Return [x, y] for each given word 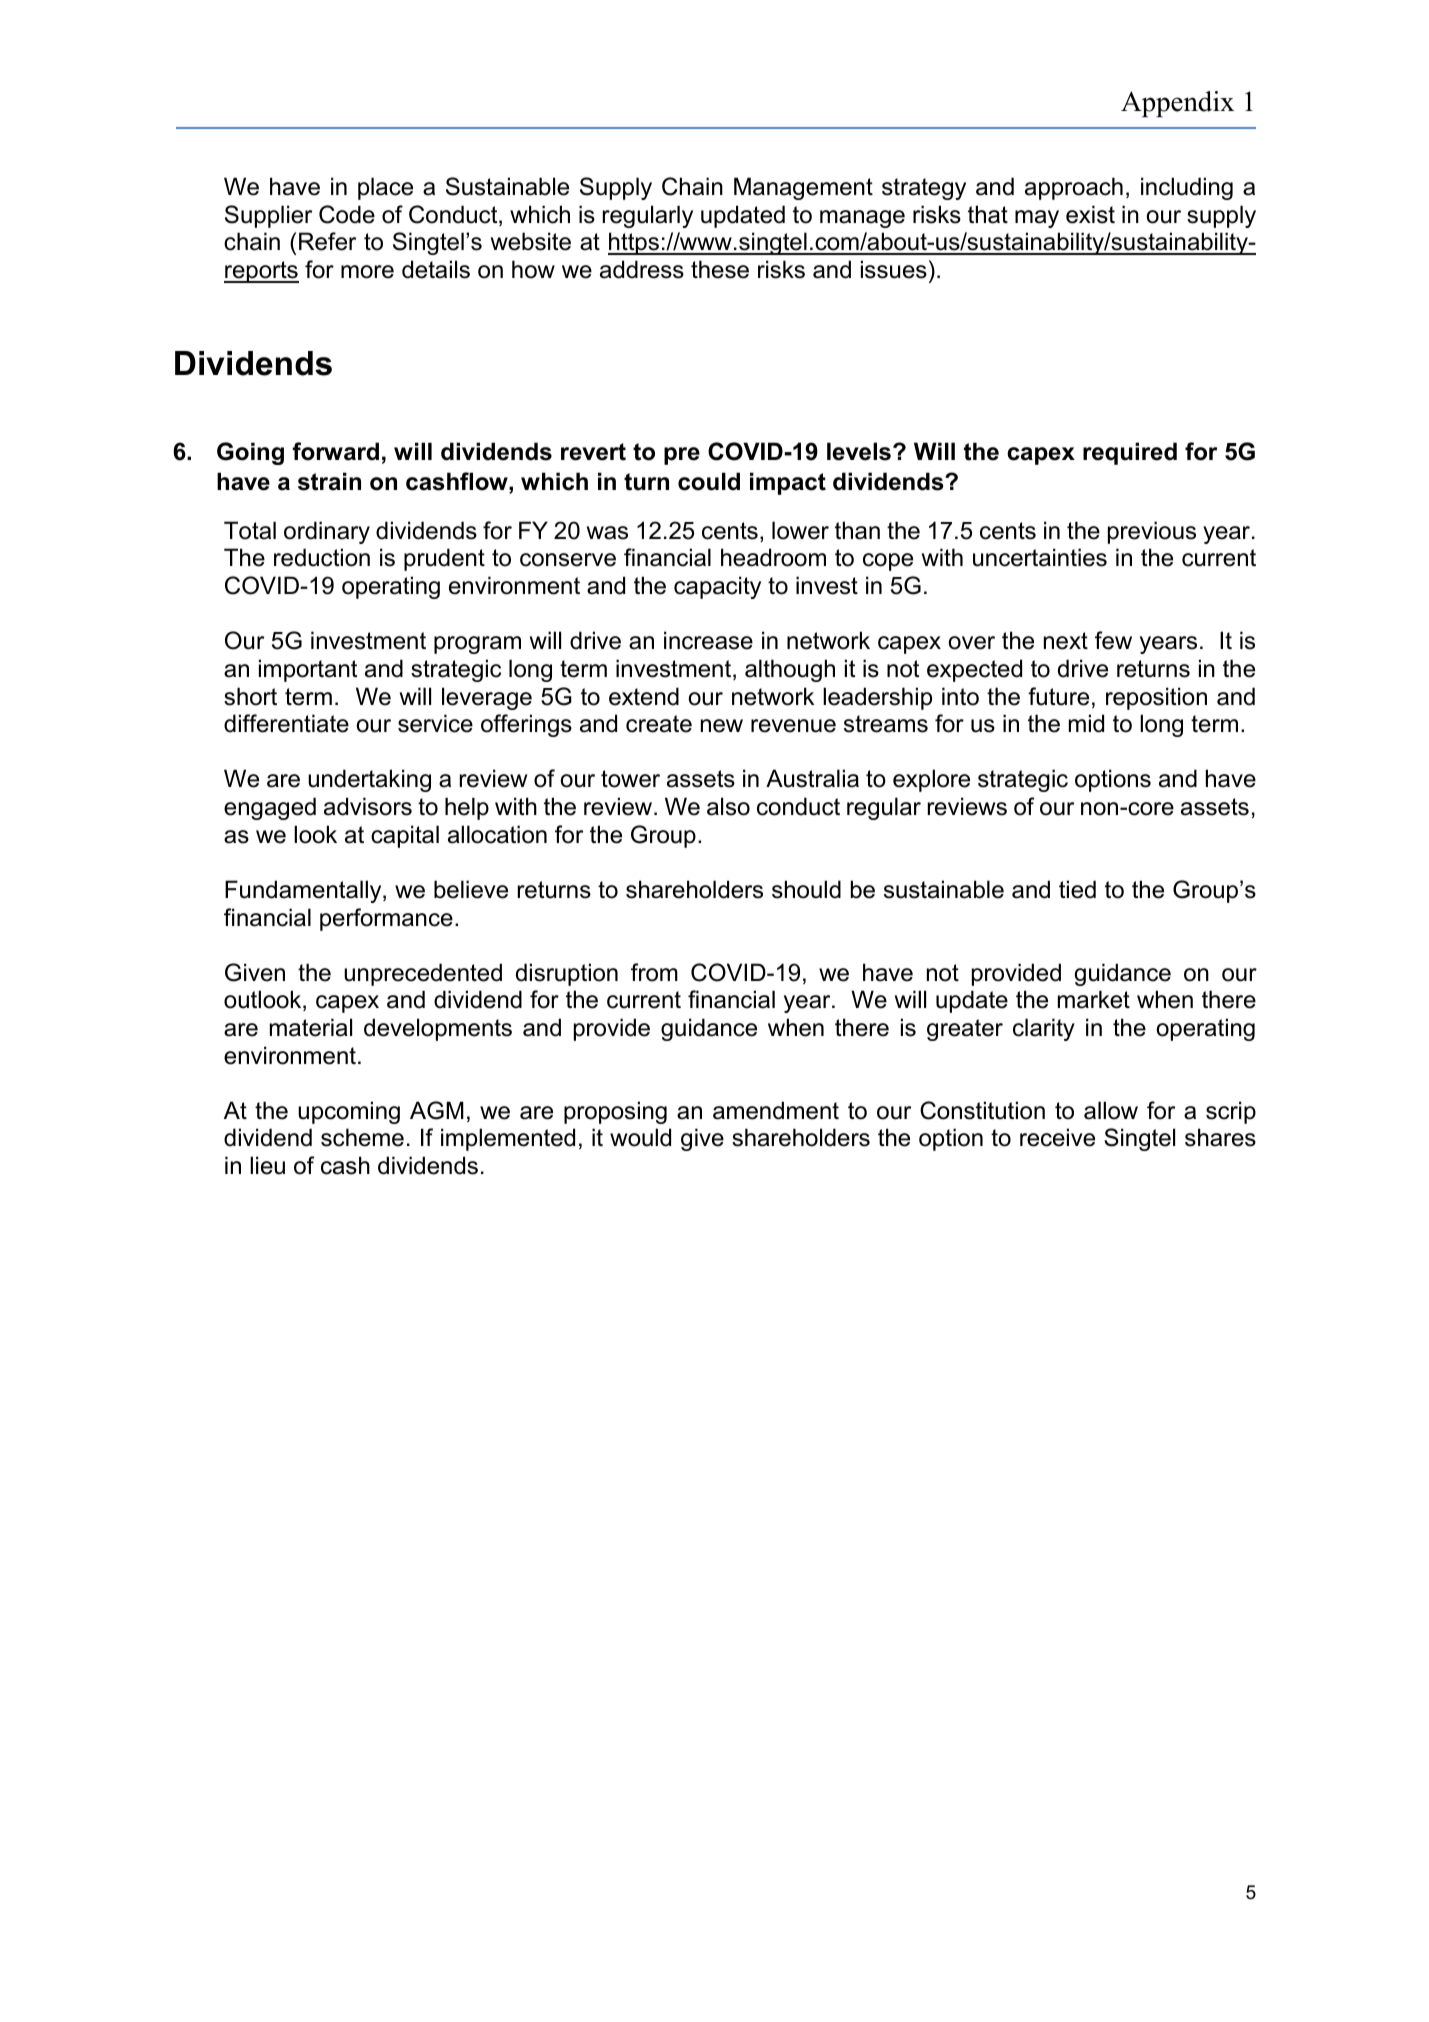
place [385, 188]
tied [1077, 889]
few [1113, 640]
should [806, 889]
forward [335, 451]
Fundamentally [304, 891]
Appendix [1177, 104]
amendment [776, 1110]
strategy [924, 189]
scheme [362, 1137]
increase [708, 640]
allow [1111, 1110]
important [308, 670]
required [1130, 453]
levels [859, 451]
